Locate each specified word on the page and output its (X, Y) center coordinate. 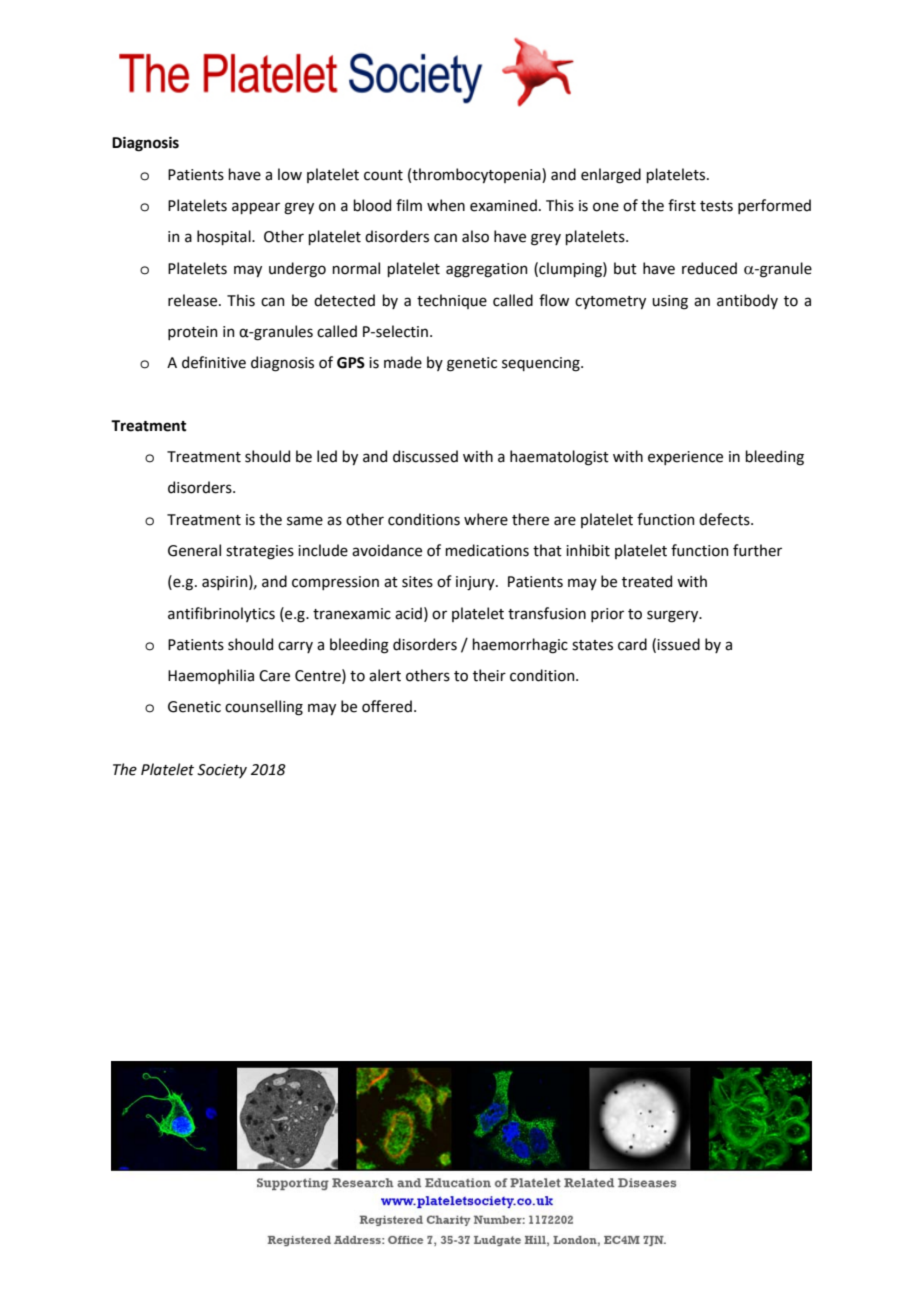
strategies (260, 552)
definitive (214, 362)
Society (222, 771)
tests (716, 206)
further (757, 550)
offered (387, 706)
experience (685, 458)
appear (256, 208)
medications (487, 550)
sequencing (542, 364)
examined (503, 205)
